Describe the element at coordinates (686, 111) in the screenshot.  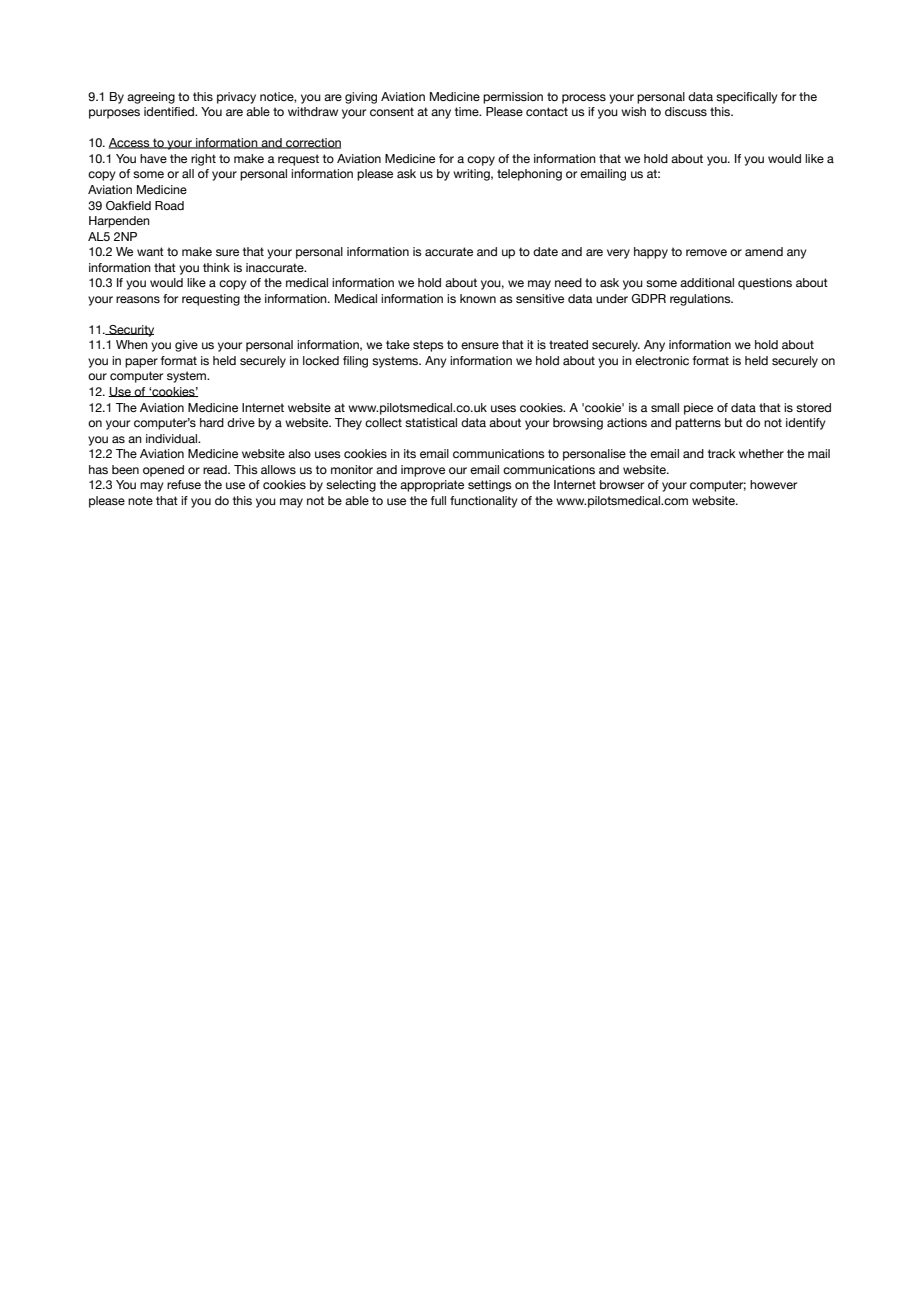
I see `discuss` at that location.
